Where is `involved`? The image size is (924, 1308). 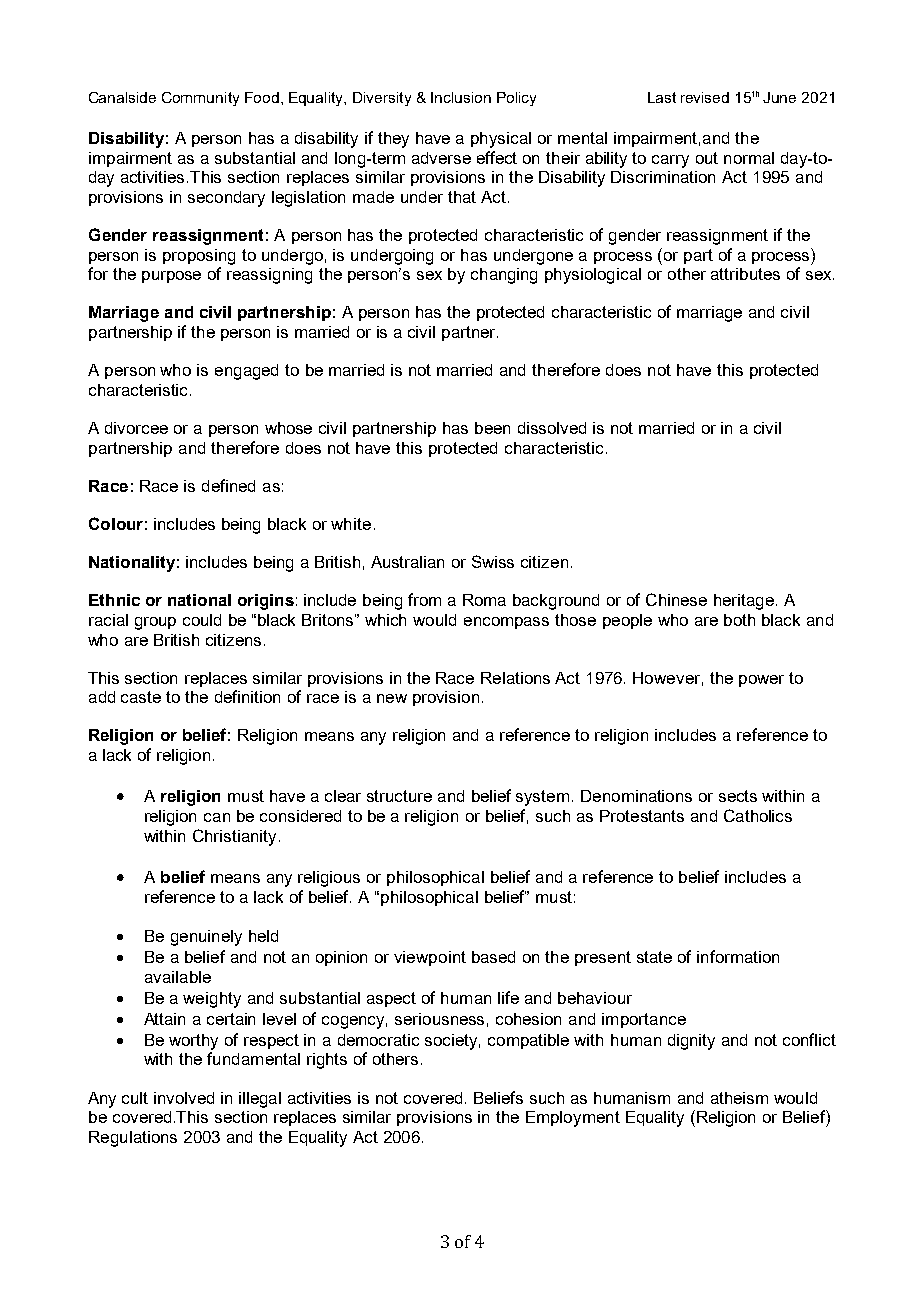
involved is located at coordinates (184, 1098).
